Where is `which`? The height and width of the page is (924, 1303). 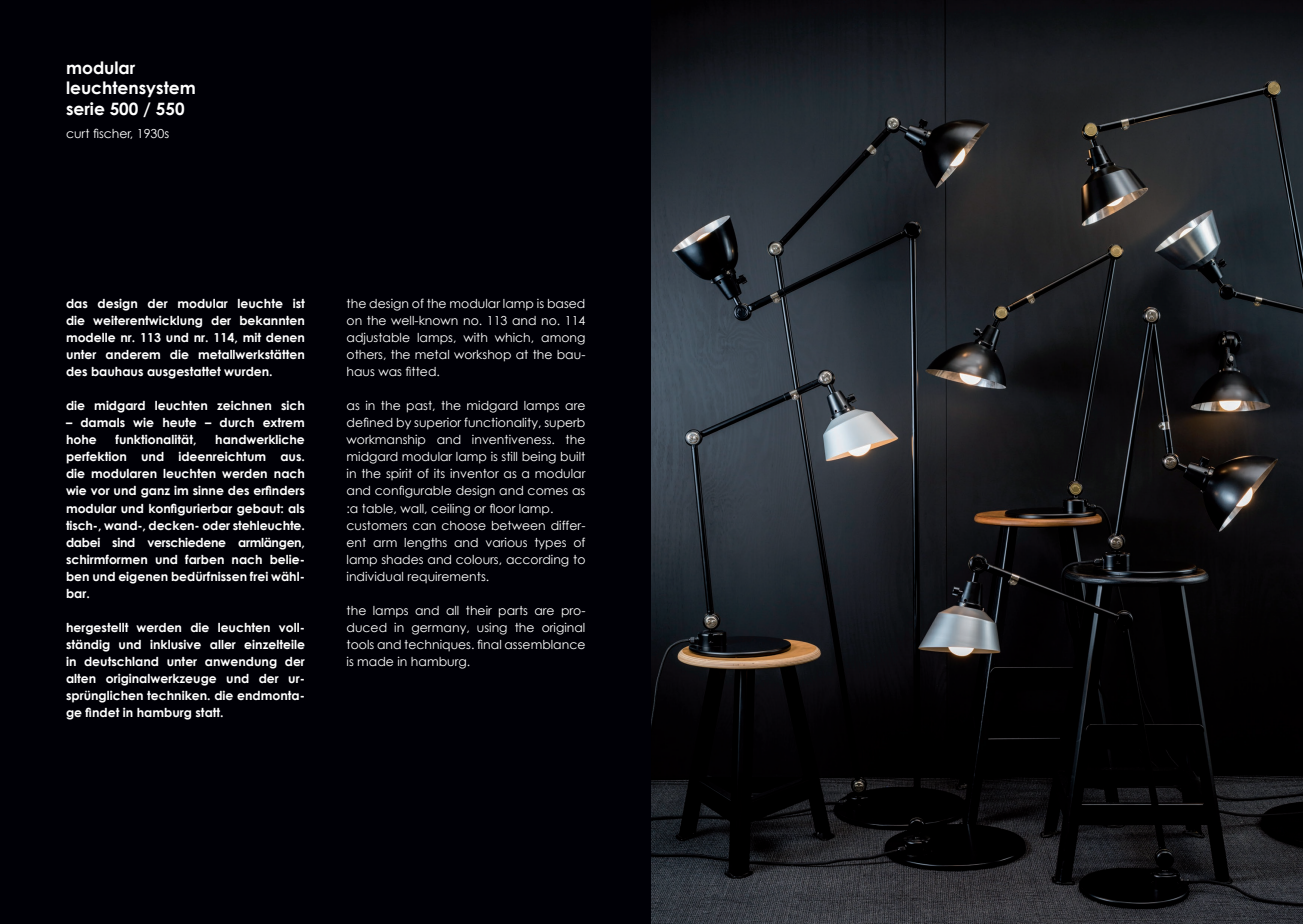
which is located at coordinates (513, 338).
